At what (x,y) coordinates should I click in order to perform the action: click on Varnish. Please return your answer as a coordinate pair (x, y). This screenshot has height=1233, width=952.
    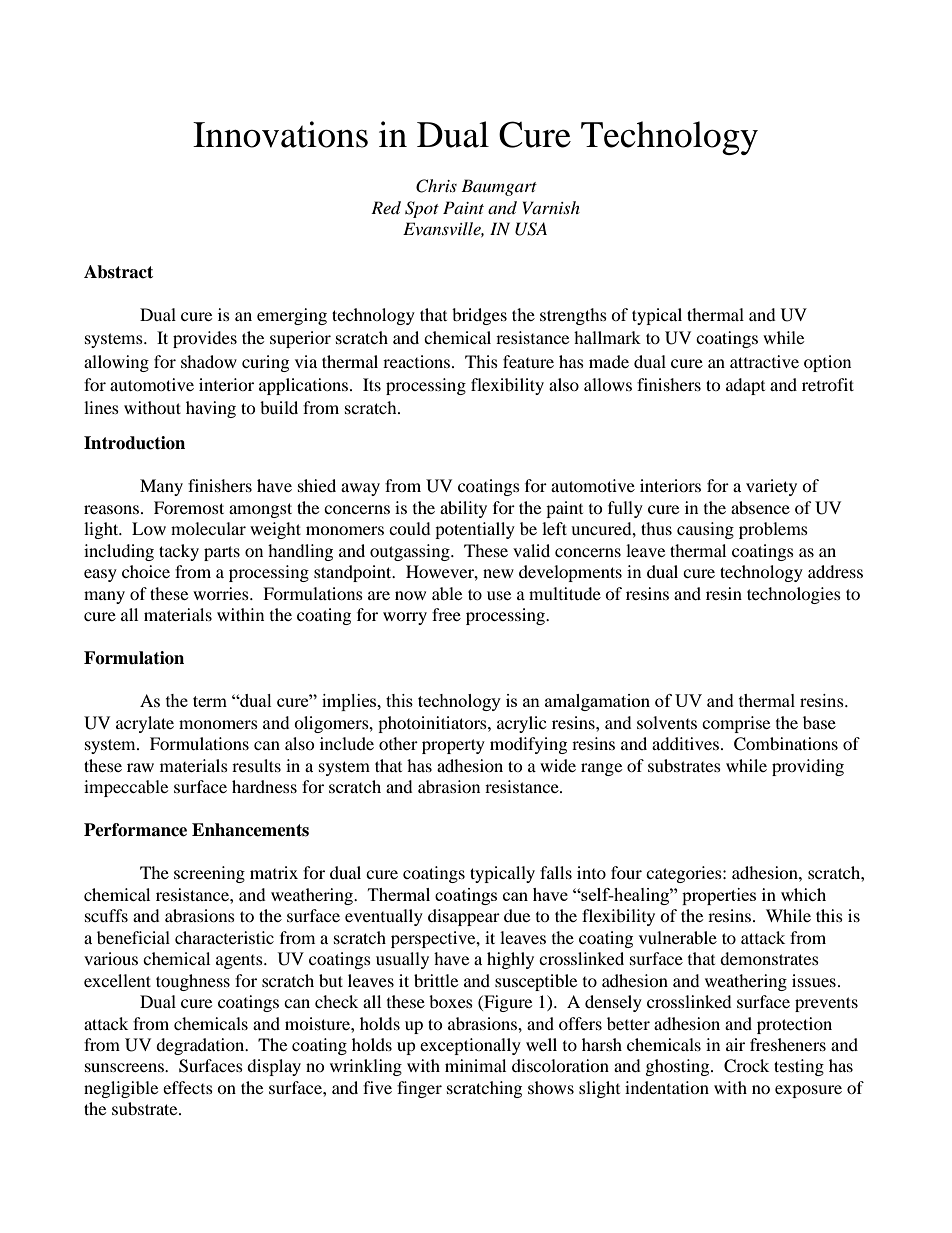
    Looking at the image, I should click on (551, 207).
